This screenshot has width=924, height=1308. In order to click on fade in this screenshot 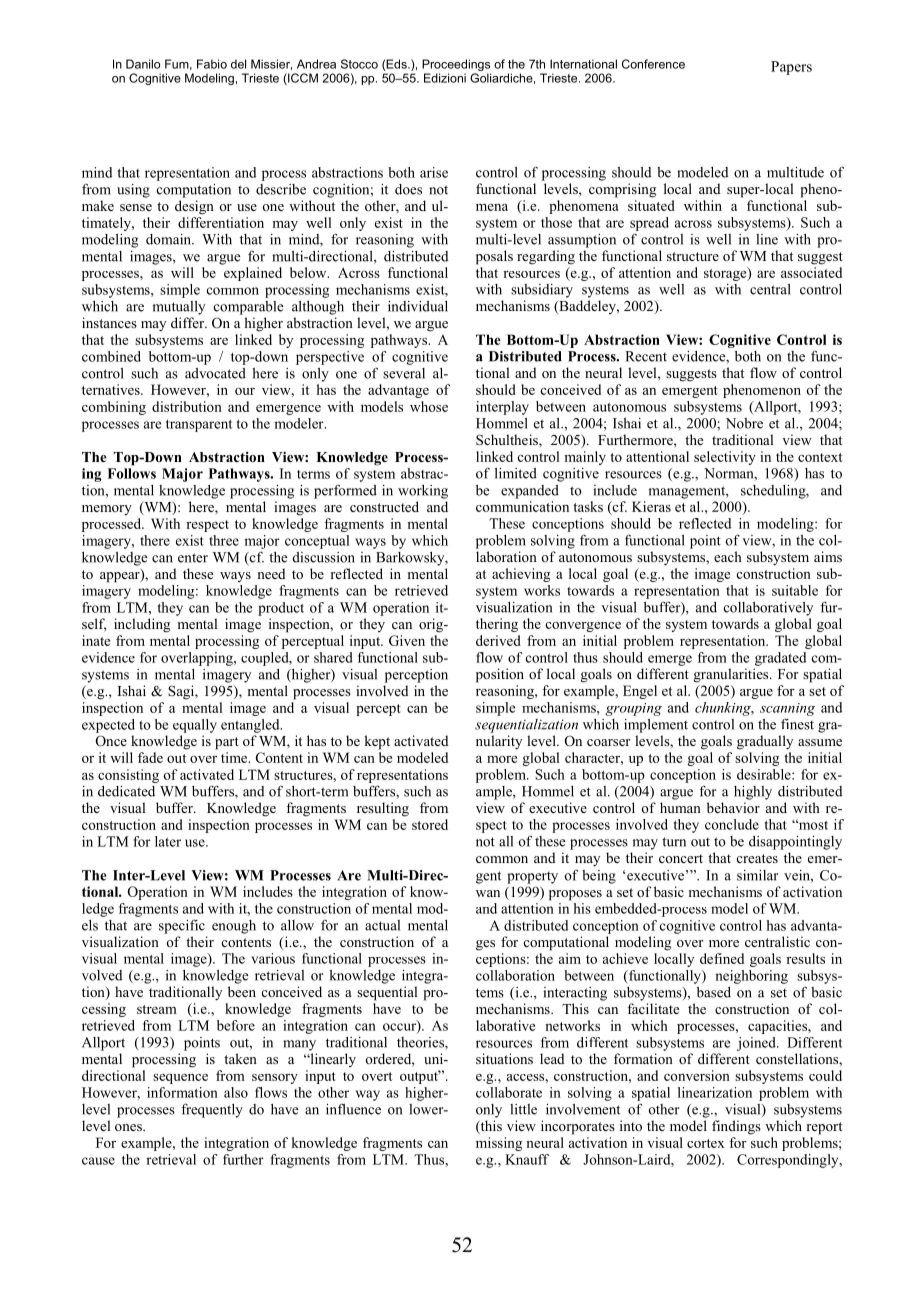, I will do `click(150, 757)`.
